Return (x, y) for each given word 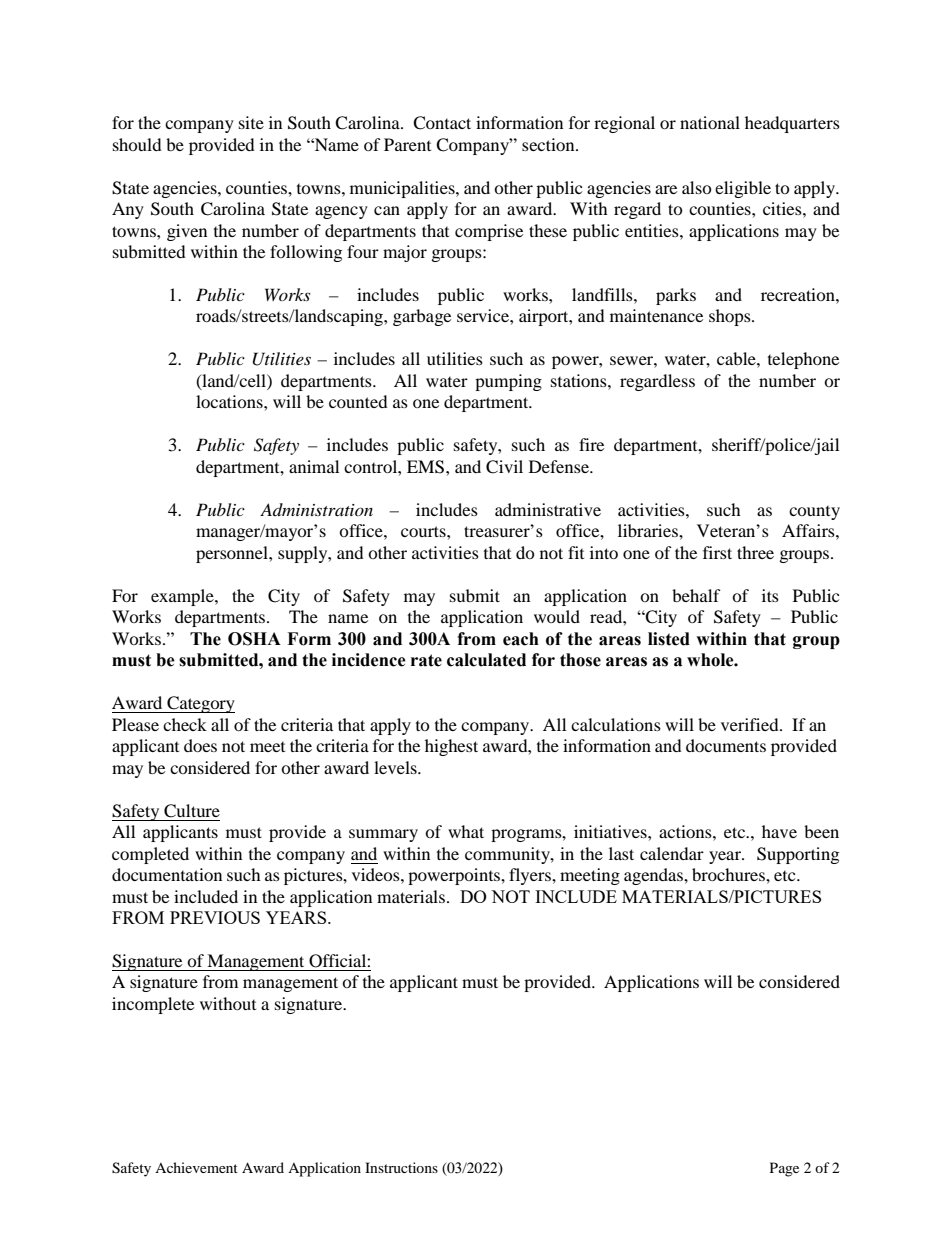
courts (424, 531)
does (200, 745)
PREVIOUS (215, 917)
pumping (508, 382)
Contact (442, 123)
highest (451, 747)
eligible (743, 189)
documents (726, 745)
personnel (233, 554)
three (755, 552)
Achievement (196, 1167)
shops (731, 317)
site (251, 122)
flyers (531, 876)
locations (230, 401)
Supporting (798, 855)
